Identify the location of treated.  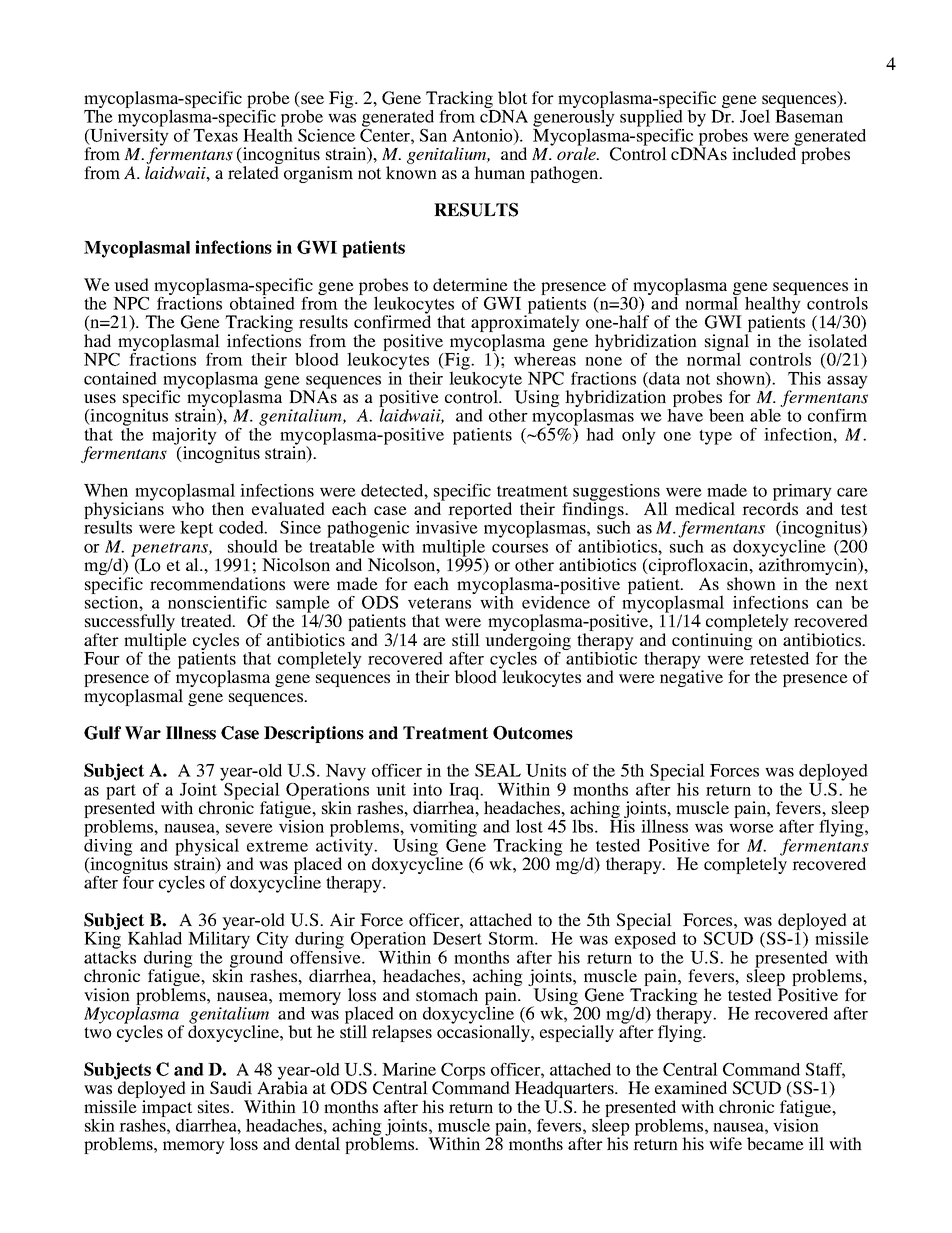
(207, 620).
